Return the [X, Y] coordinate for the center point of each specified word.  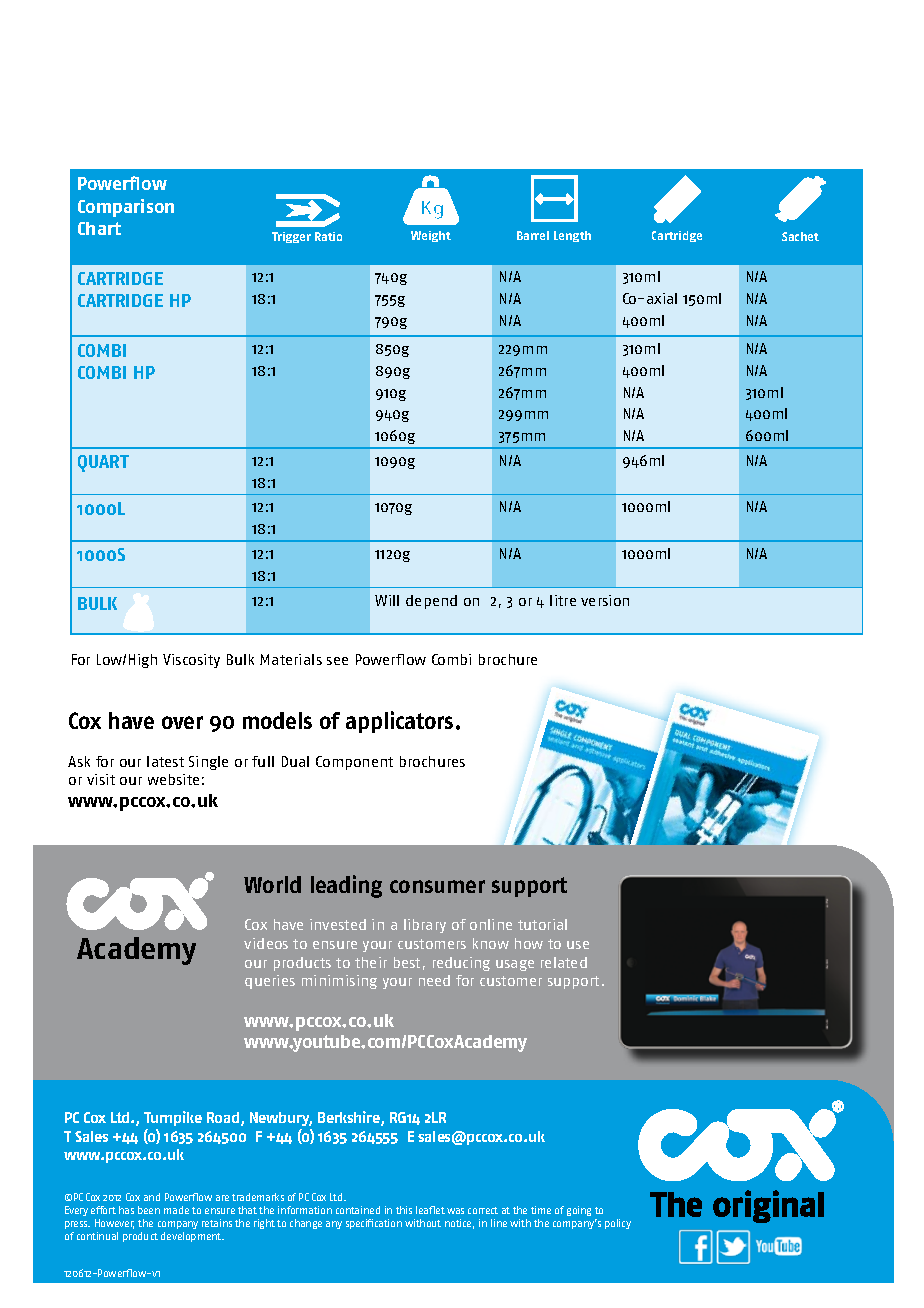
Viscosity [191, 661]
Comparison [126, 208]
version [605, 600]
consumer [437, 886]
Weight [431, 236]
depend [431, 602]
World [272, 884]
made [176, 1210]
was [455, 1211]
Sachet [800, 236]
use [578, 945]
